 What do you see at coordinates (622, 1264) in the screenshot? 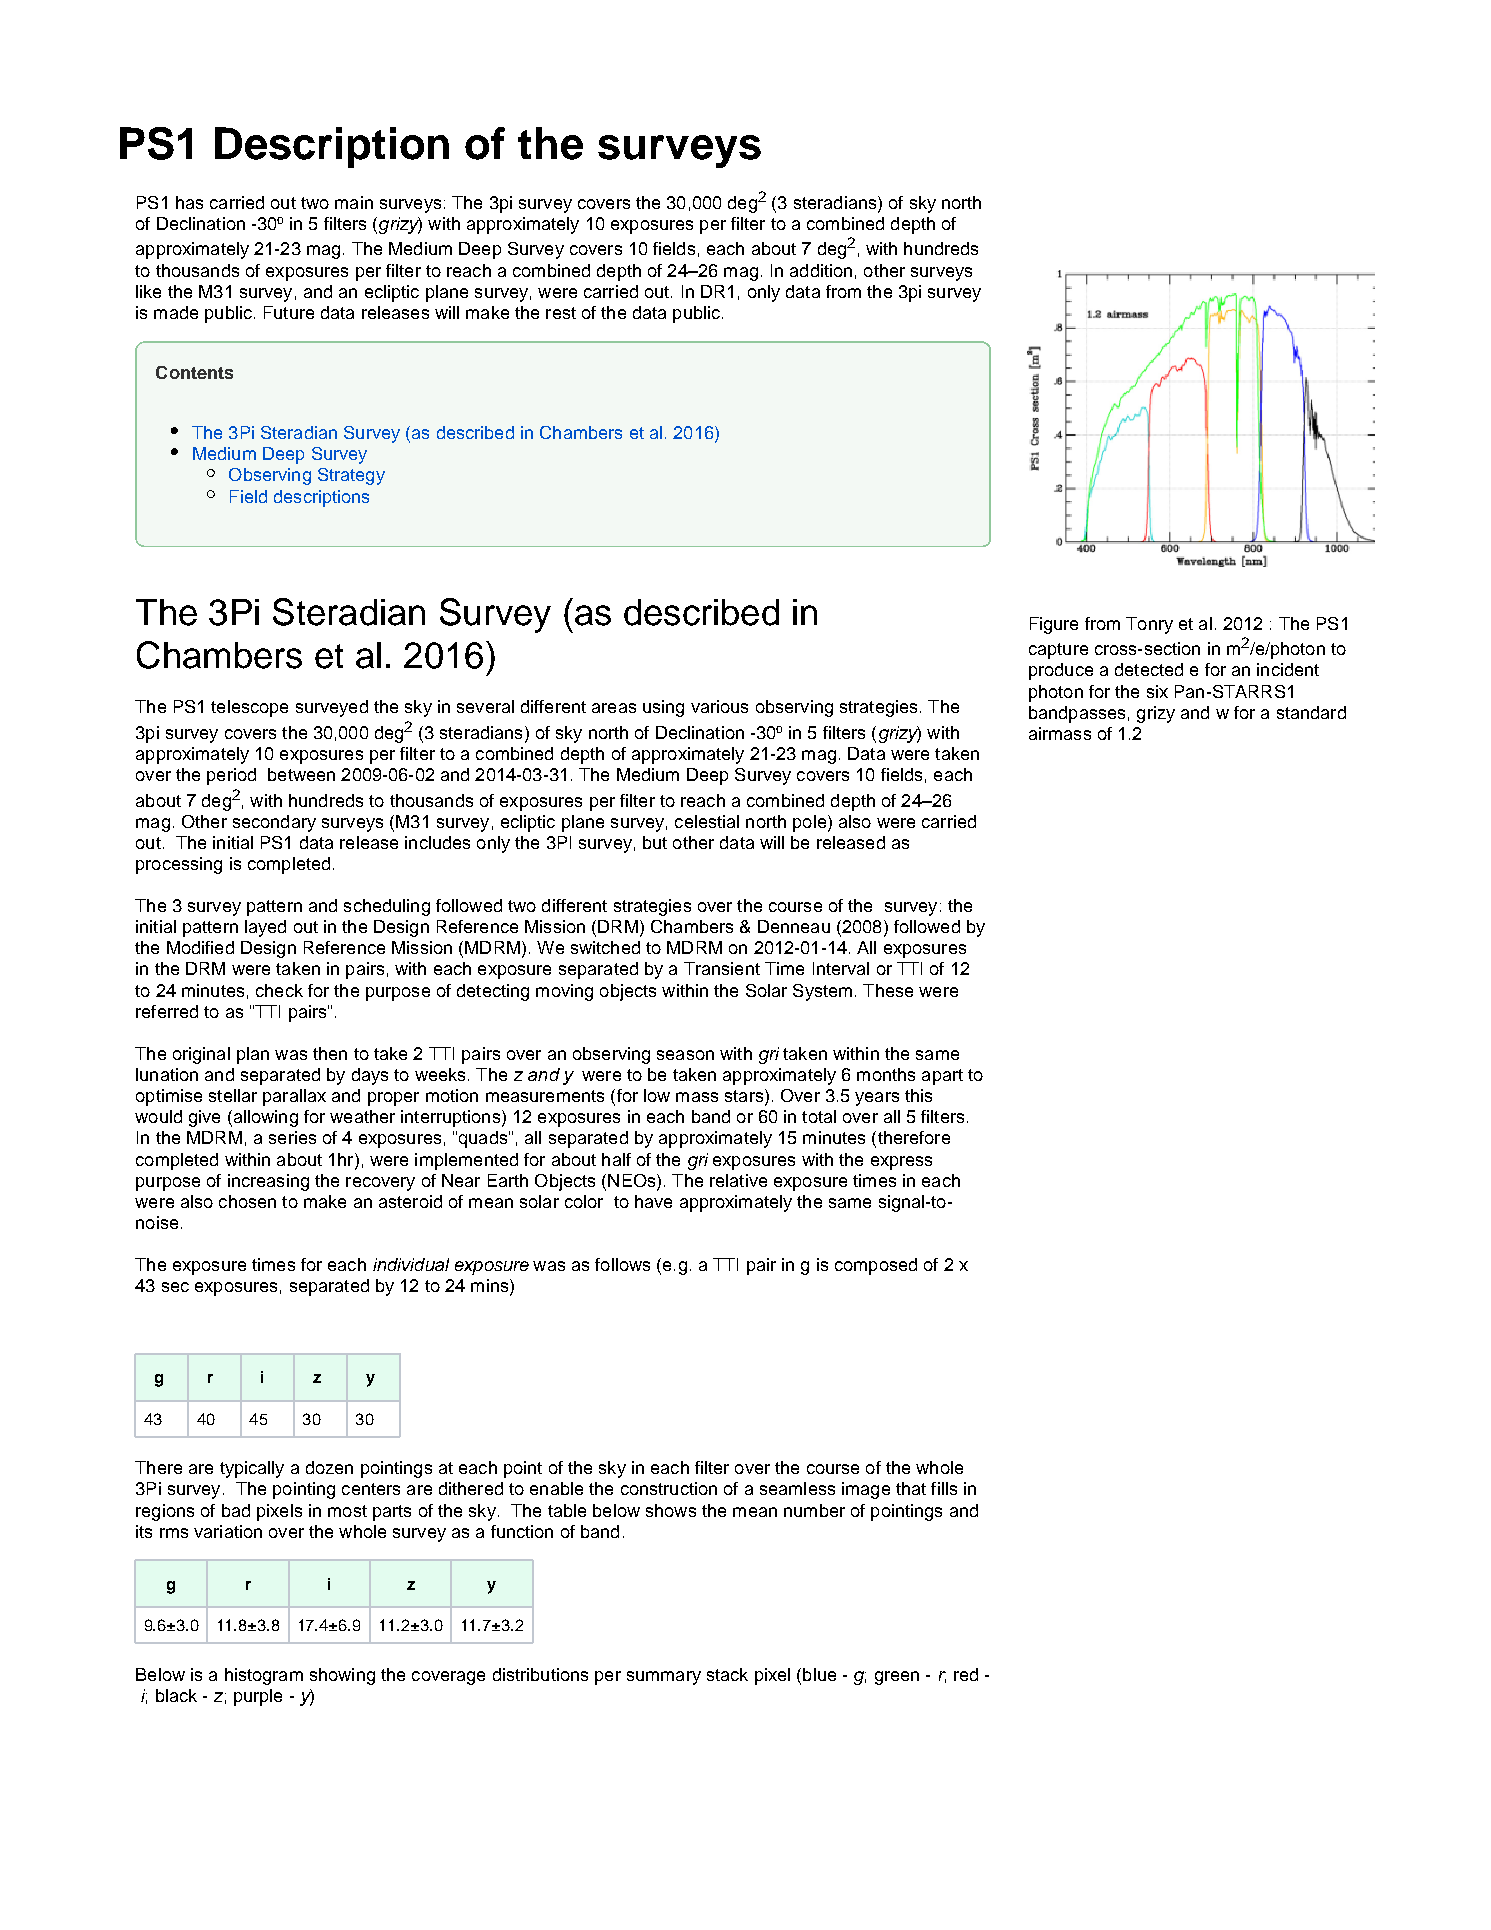
I see `follows` at bounding box center [622, 1264].
